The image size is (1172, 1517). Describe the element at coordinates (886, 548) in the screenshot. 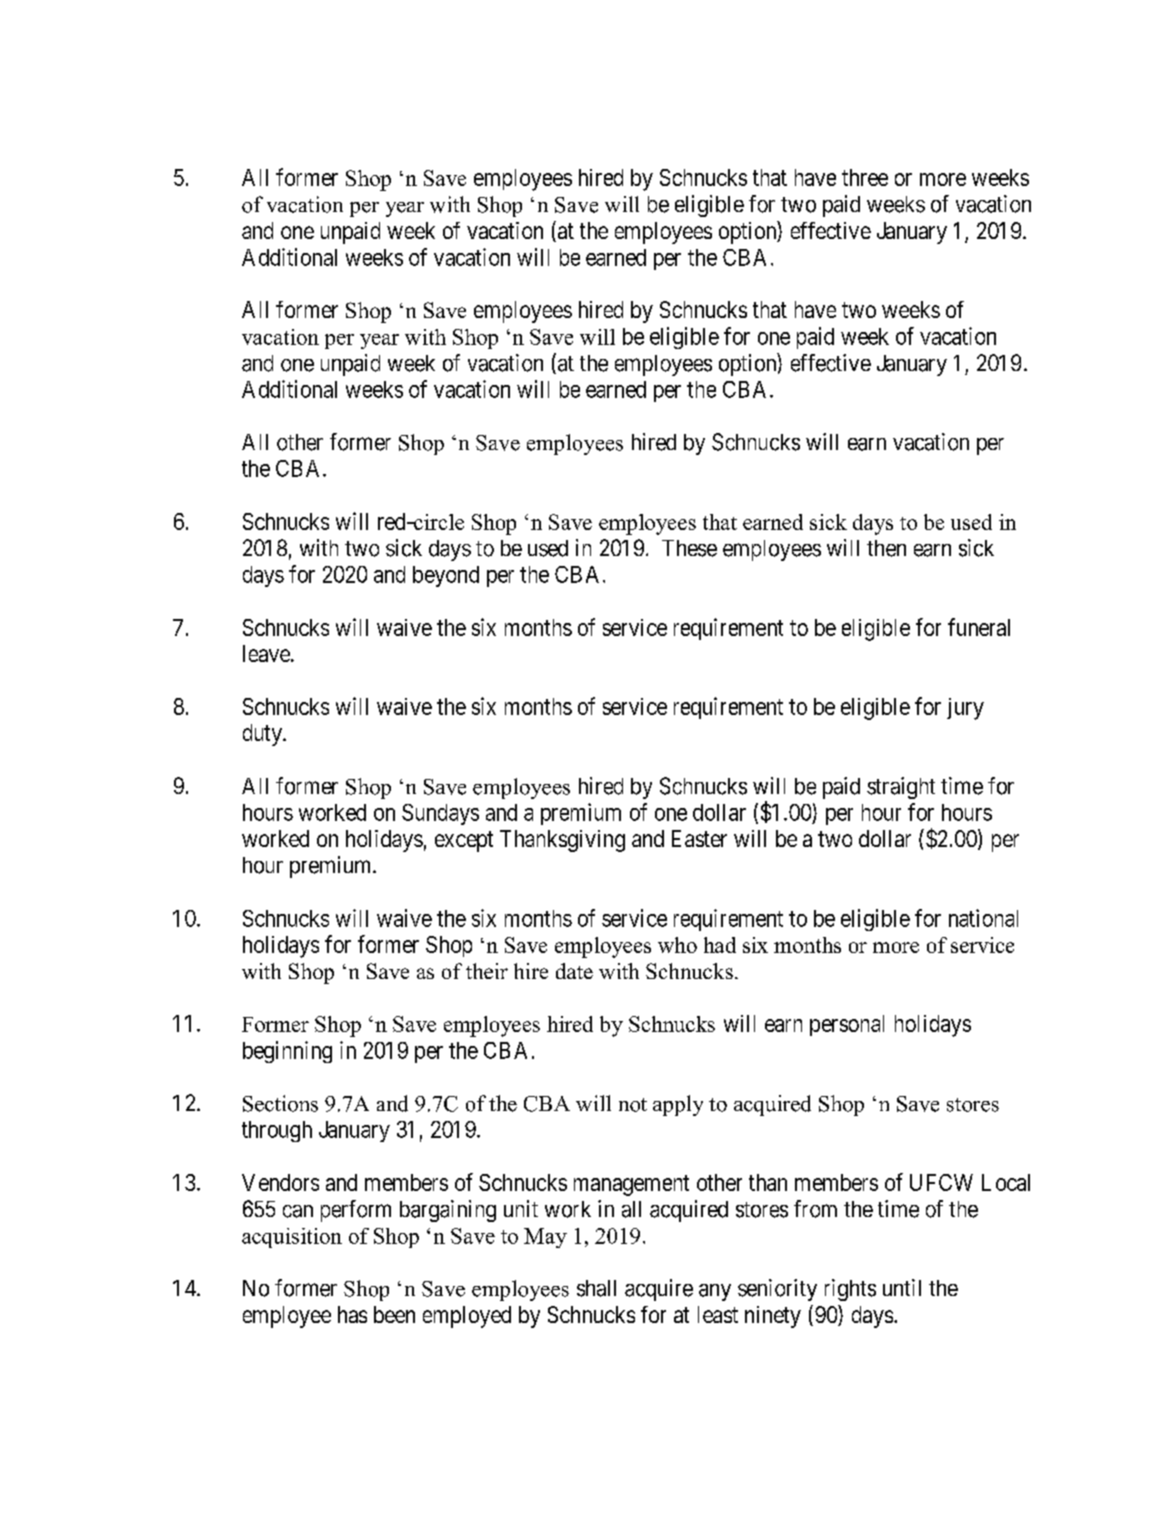

I see `then` at that location.
